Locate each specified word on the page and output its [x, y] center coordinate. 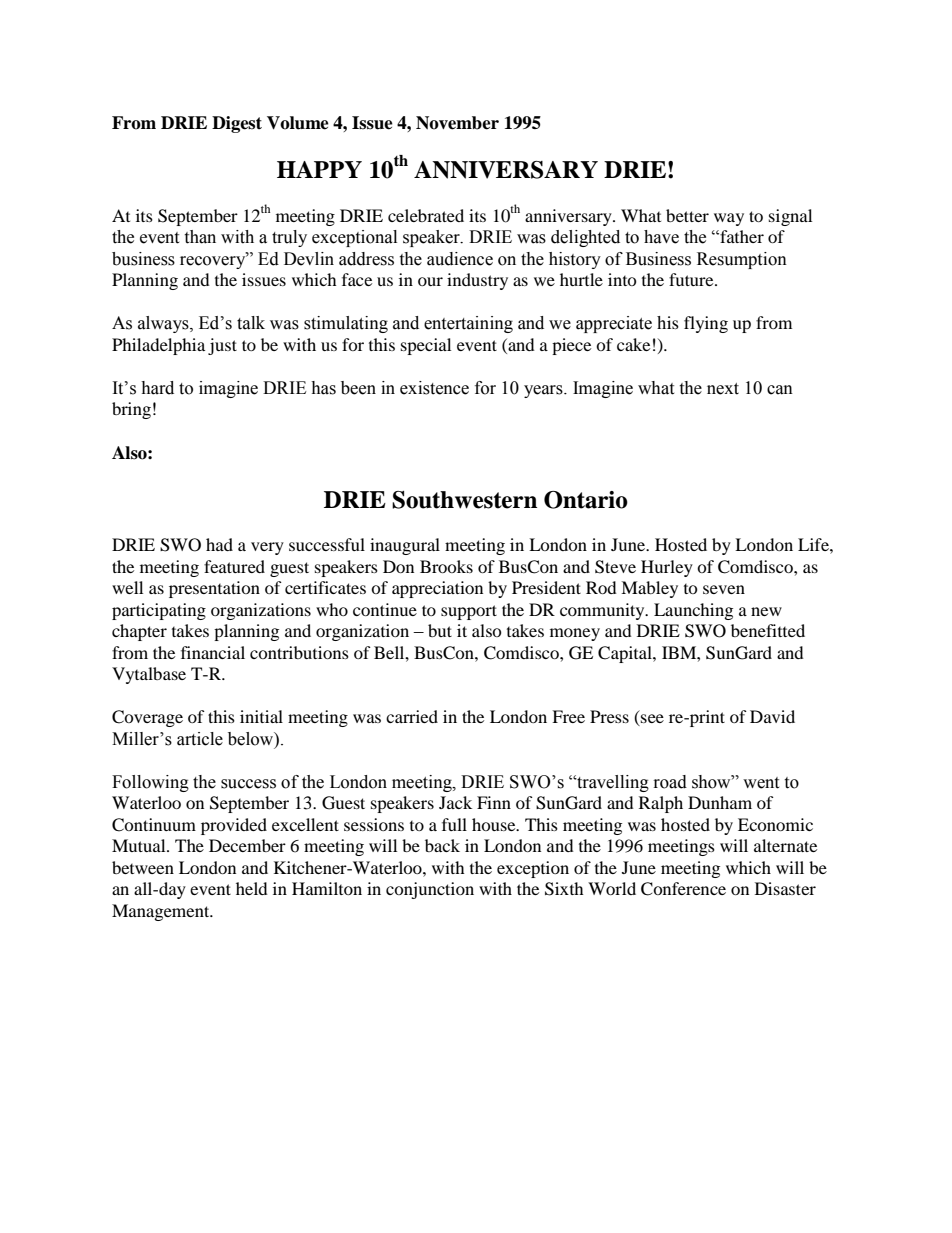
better [687, 215]
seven [724, 589]
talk [251, 323]
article [200, 739]
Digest [237, 124]
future [692, 279]
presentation [214, 589]
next [723, 389]
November [457, 123]
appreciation [437, 589]
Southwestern [464, 500]
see [651, 720]
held [252, 888]
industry [477, 281]
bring [131, 410]
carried [412, 716]
